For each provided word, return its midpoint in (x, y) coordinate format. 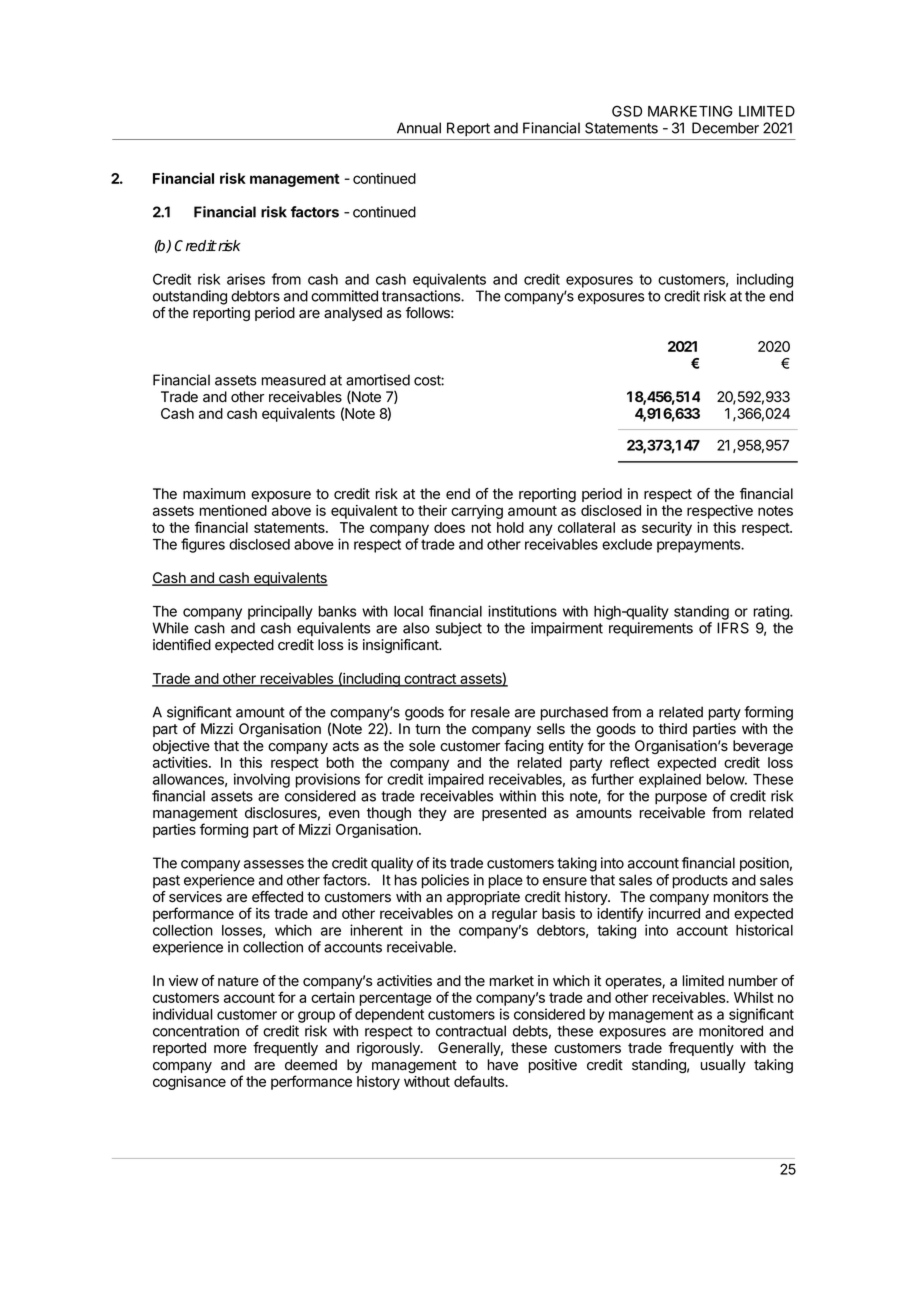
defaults (480, 1081)
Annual (419, 128)
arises (246, 279)
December (725, 128)
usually (723, 1066)
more (230, 1049)
